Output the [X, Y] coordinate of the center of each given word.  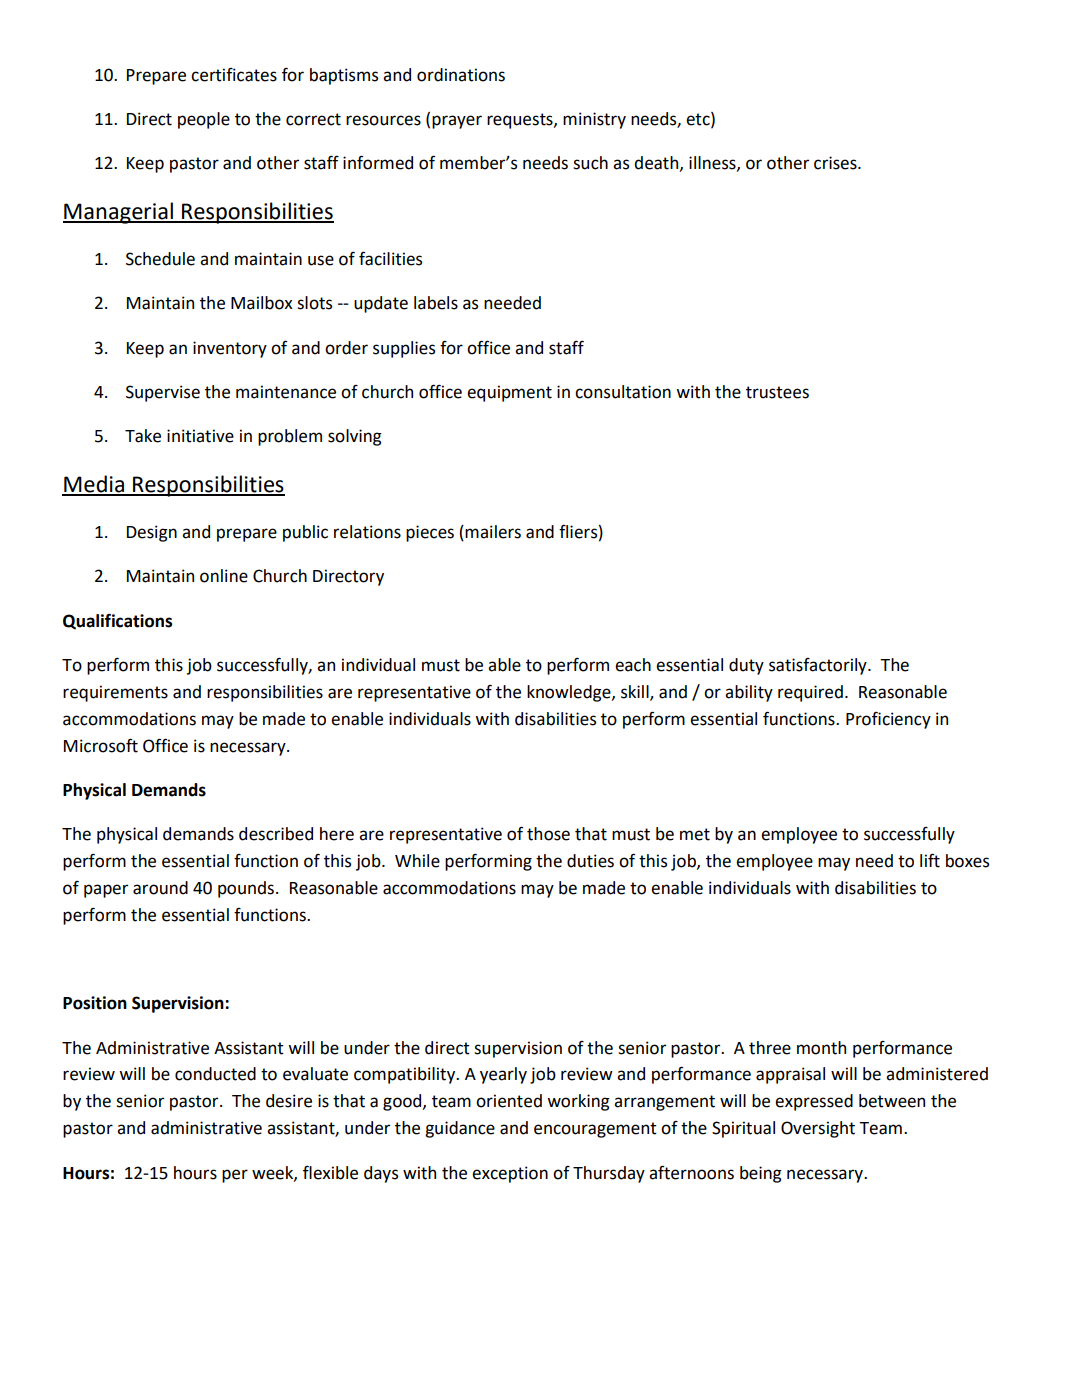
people [204, 120]
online [224, 576]
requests [521, 121]
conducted [215, 1074]
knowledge [570, 693]
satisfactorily [819, 666]
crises [836, 163]
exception [510, 1174]
